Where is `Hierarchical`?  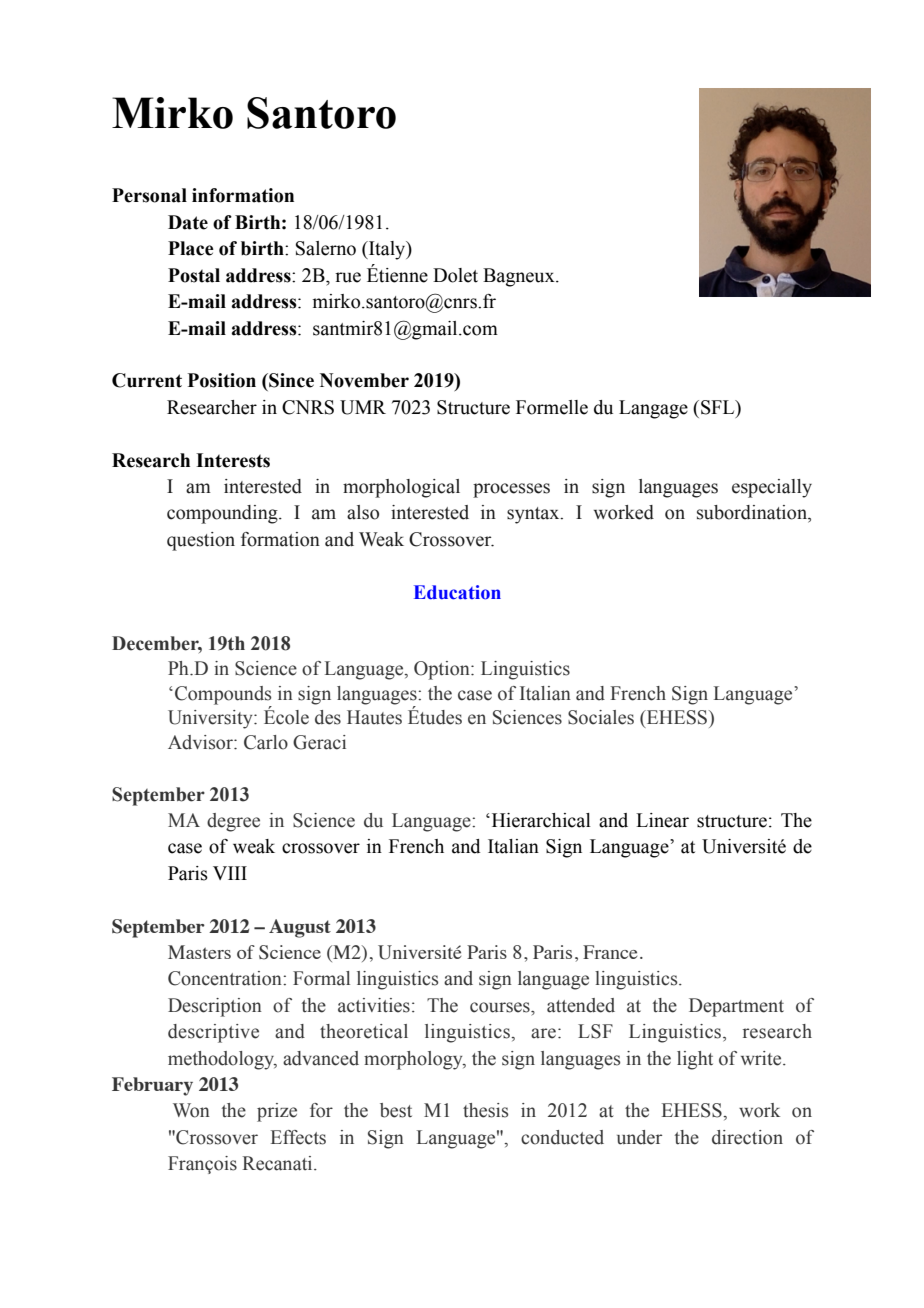
Hierarchical is located at coordinates (540, 820).
